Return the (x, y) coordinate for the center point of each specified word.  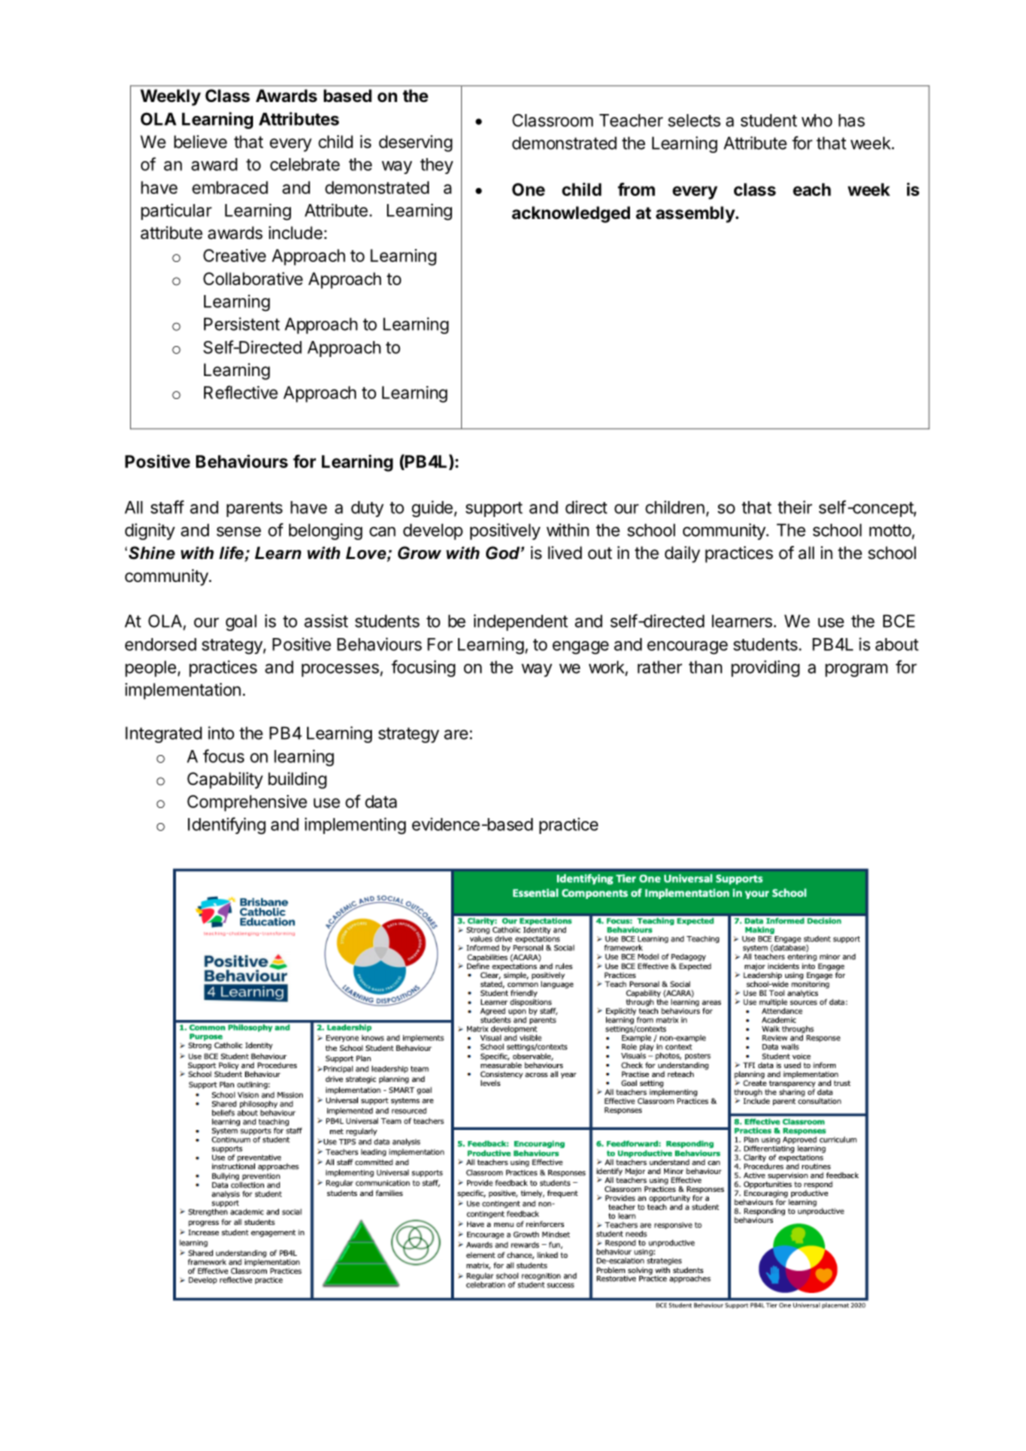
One (528, 189)
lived (565, 552)
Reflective (241, 392)
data (381, 801)
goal (241, 622)
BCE (899, 621)
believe (200, 141)
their (795, 507)
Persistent (242, 324)
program (856, 670)
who (816, 120)
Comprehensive (247, 803)
